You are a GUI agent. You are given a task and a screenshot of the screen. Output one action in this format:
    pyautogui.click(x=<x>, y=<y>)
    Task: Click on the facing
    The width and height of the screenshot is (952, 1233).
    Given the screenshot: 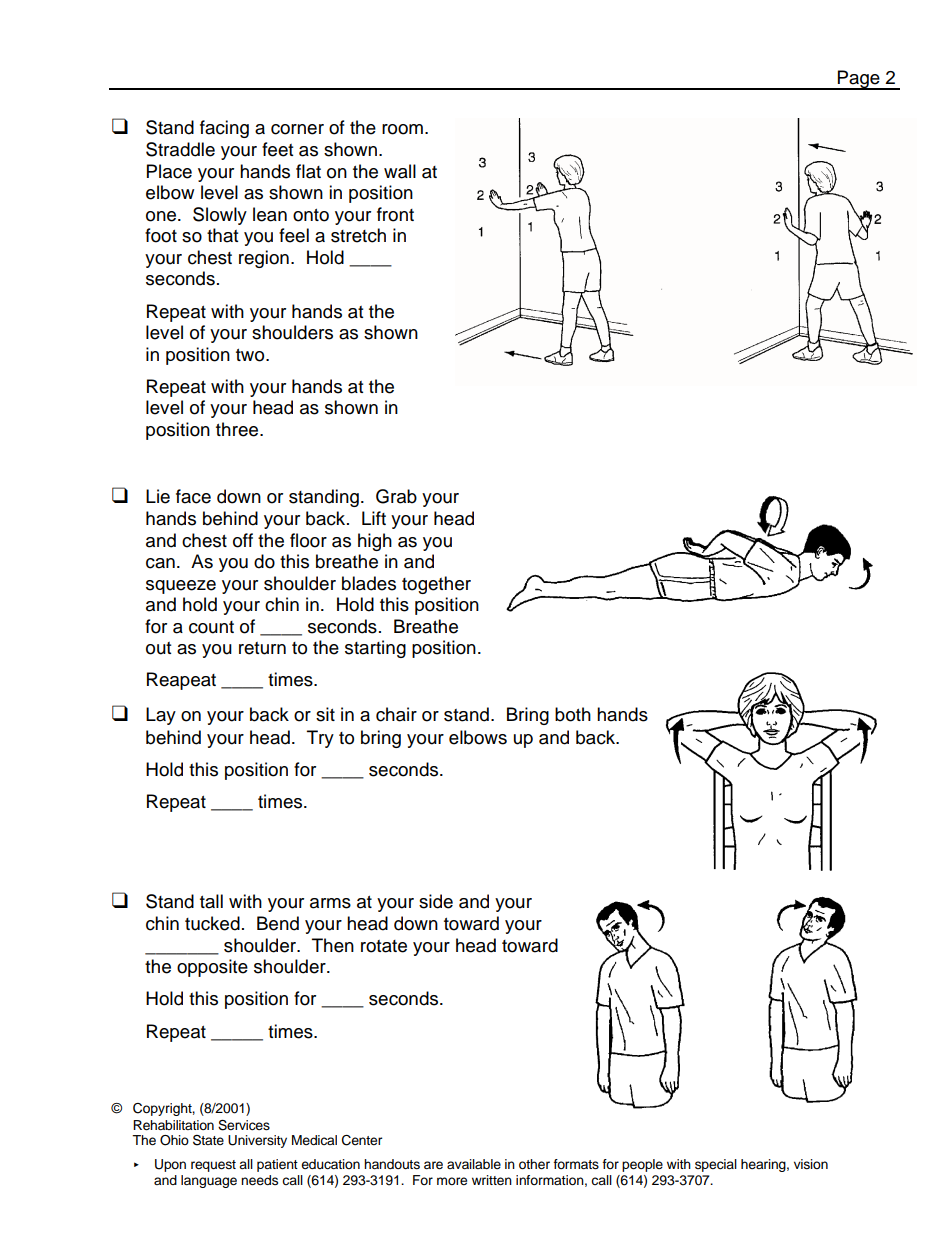 What is the action you would take?
    pyautogui.click(x=224, y=129)
